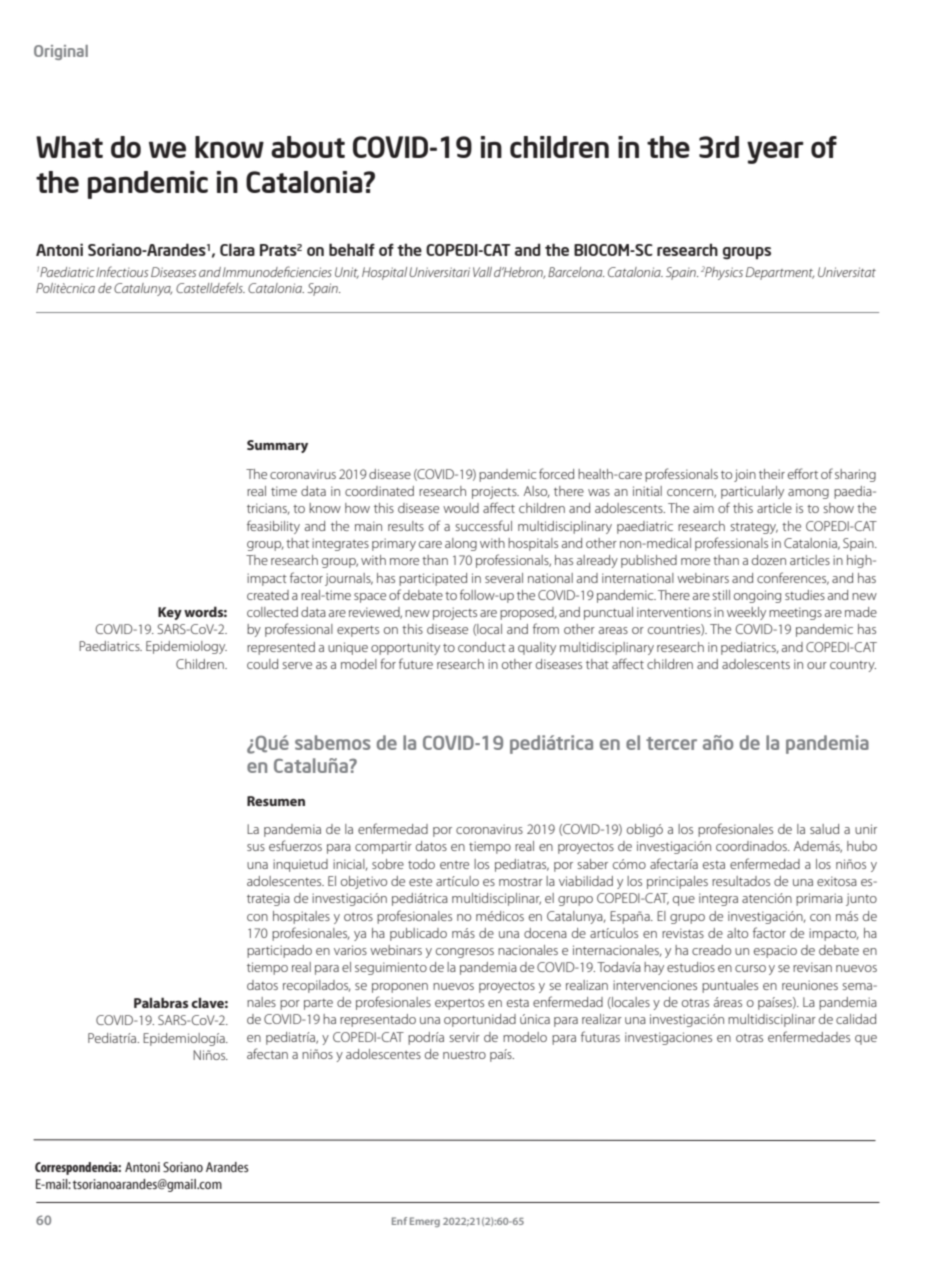 The height and width of the screenshot is (1270, 952). I want to click on entre, so click(454, 865).
